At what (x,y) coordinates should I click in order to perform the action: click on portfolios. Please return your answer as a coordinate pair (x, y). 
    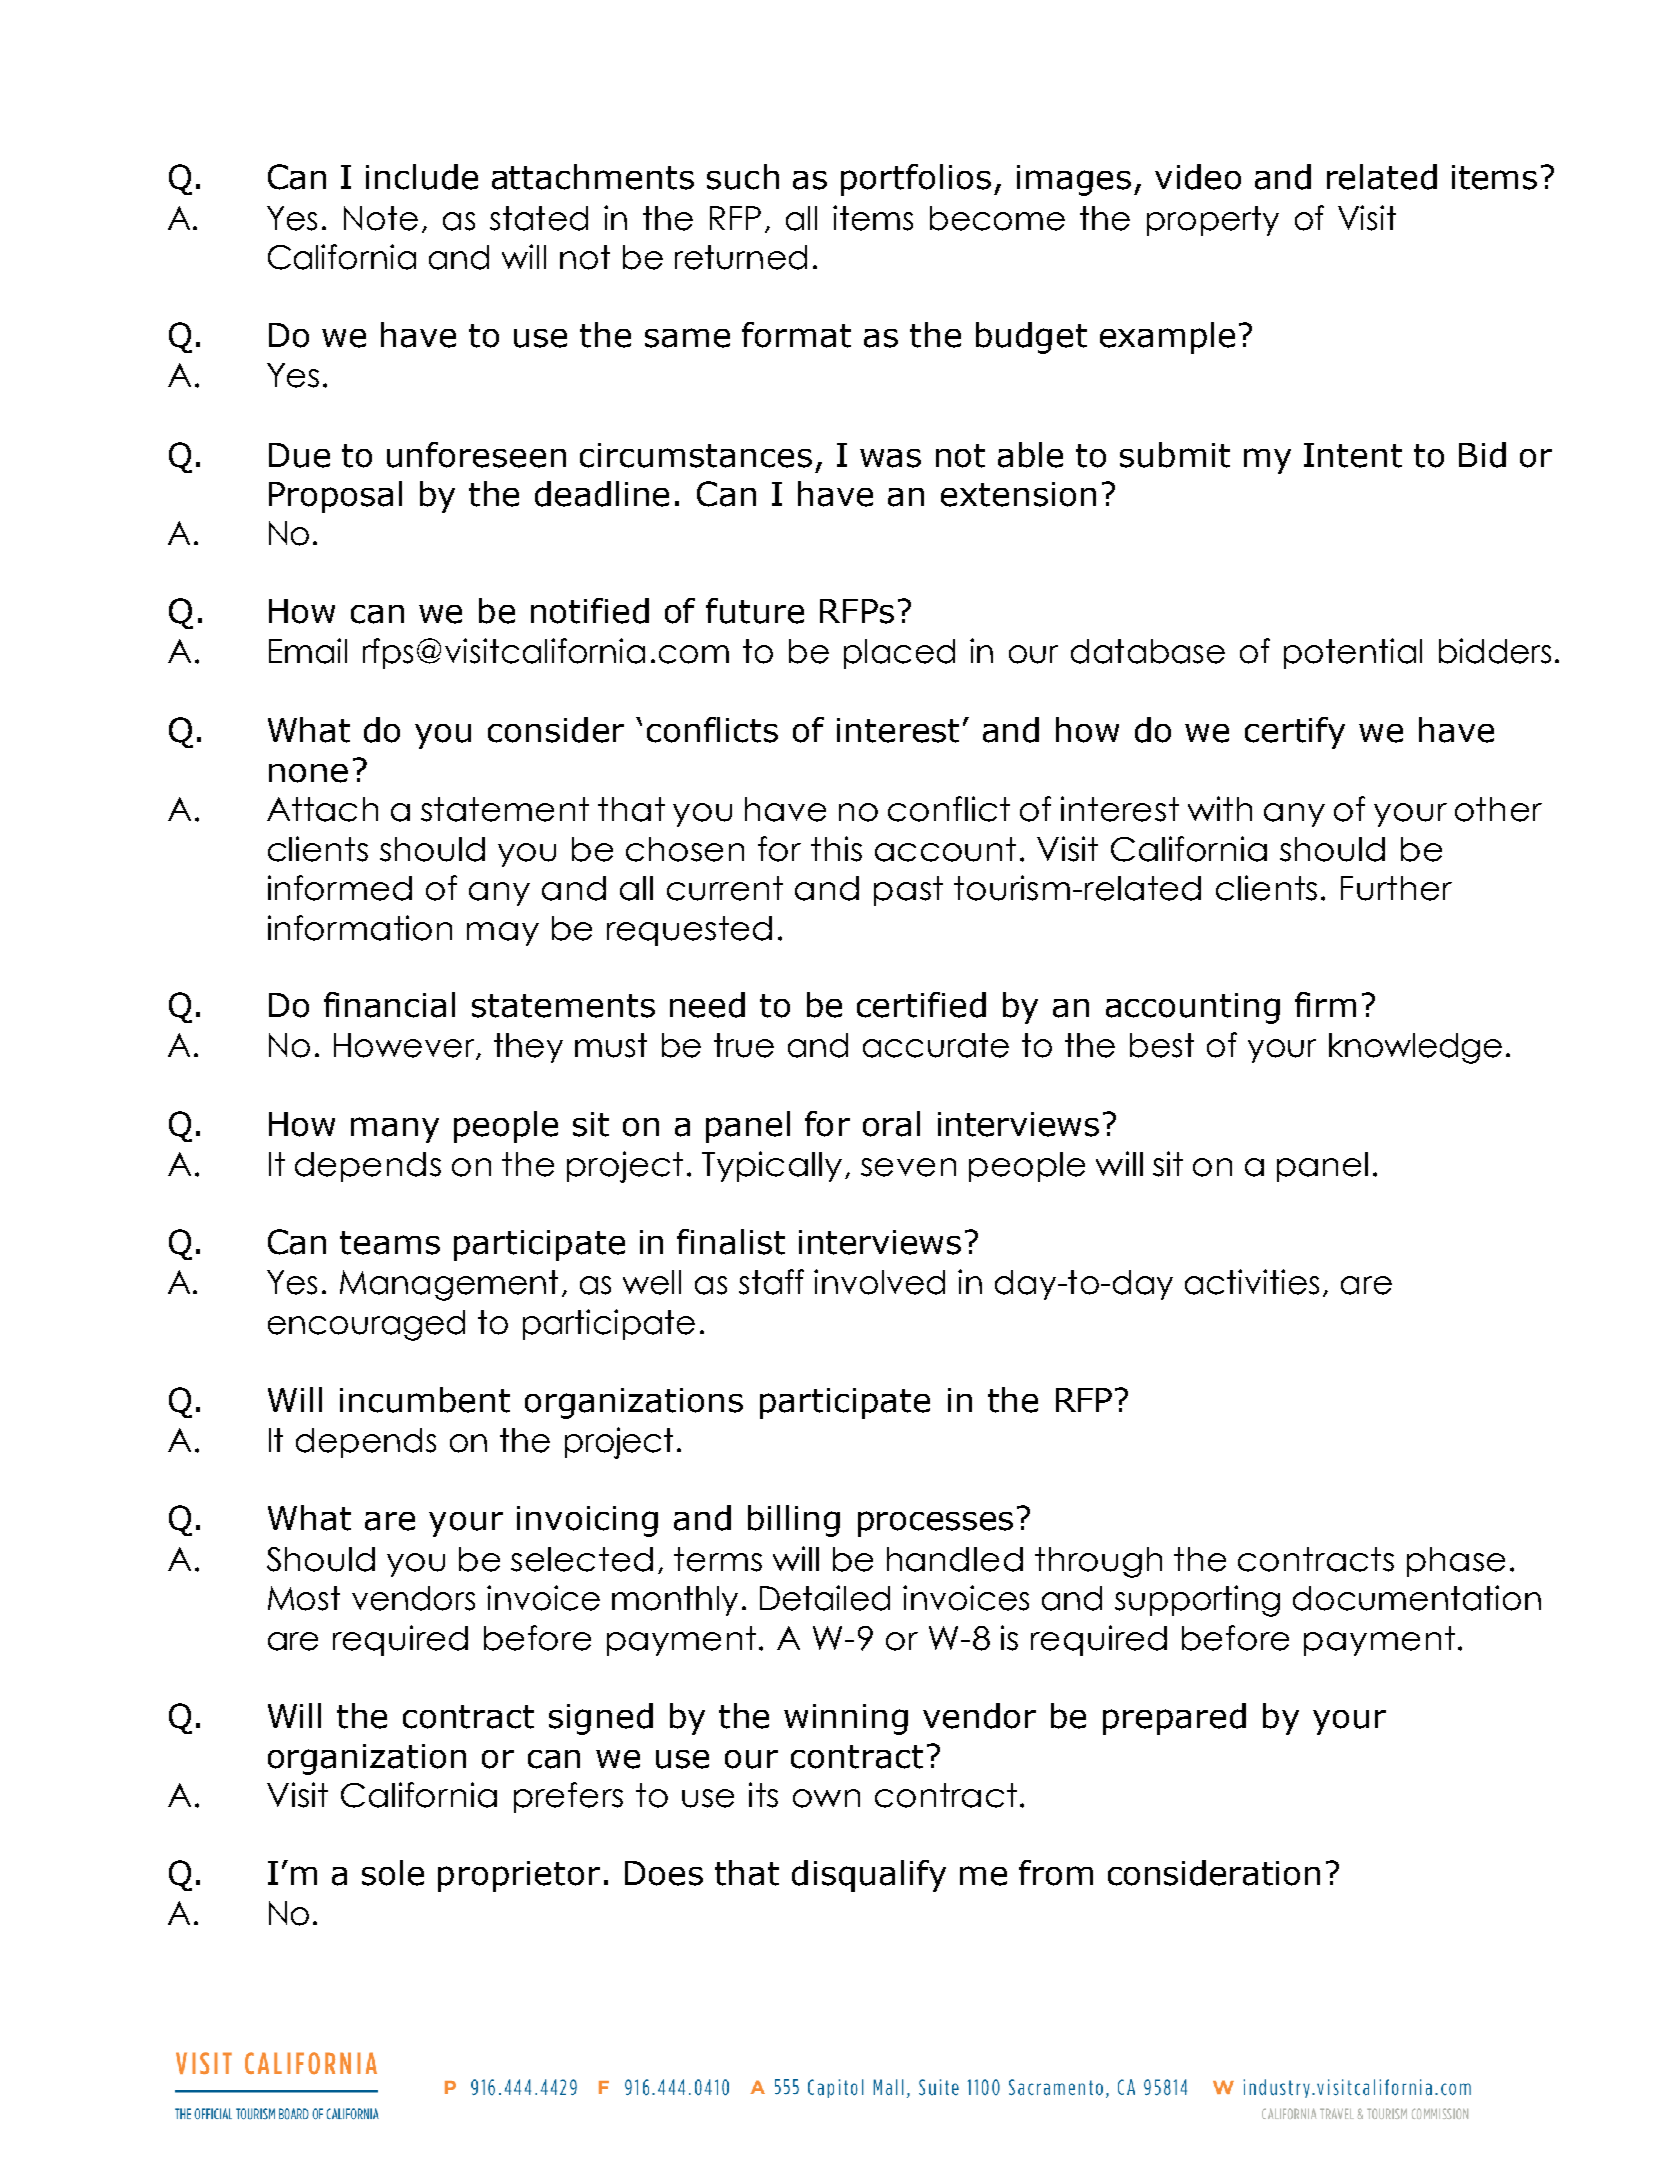
    Looking at the image, I should click on (916, 180).
